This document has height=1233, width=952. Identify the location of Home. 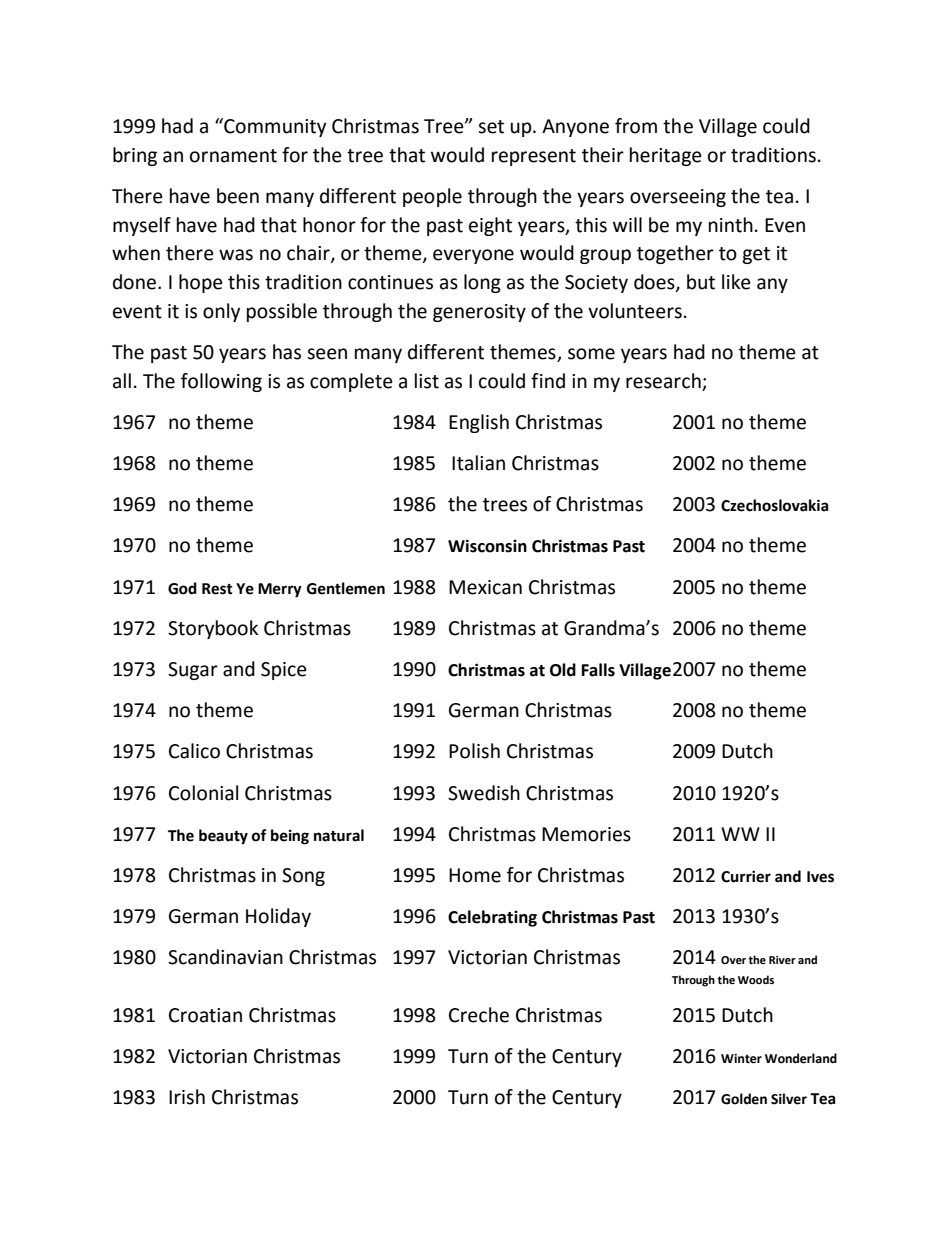
(475, 875).
